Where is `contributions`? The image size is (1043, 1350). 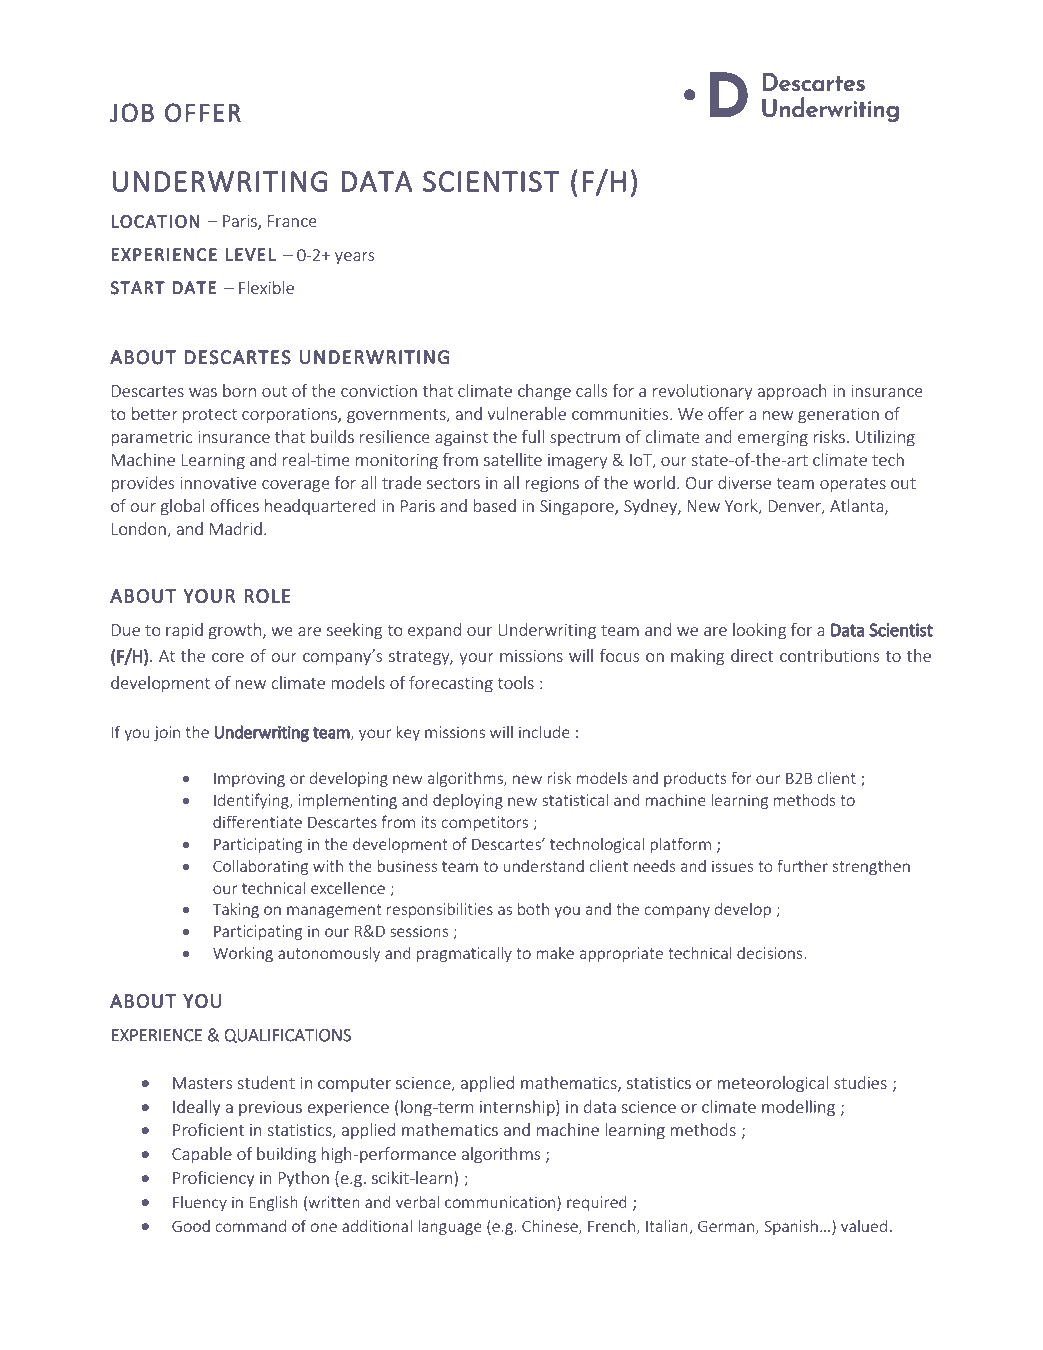 contributions is located at coordinates (829, 655).
